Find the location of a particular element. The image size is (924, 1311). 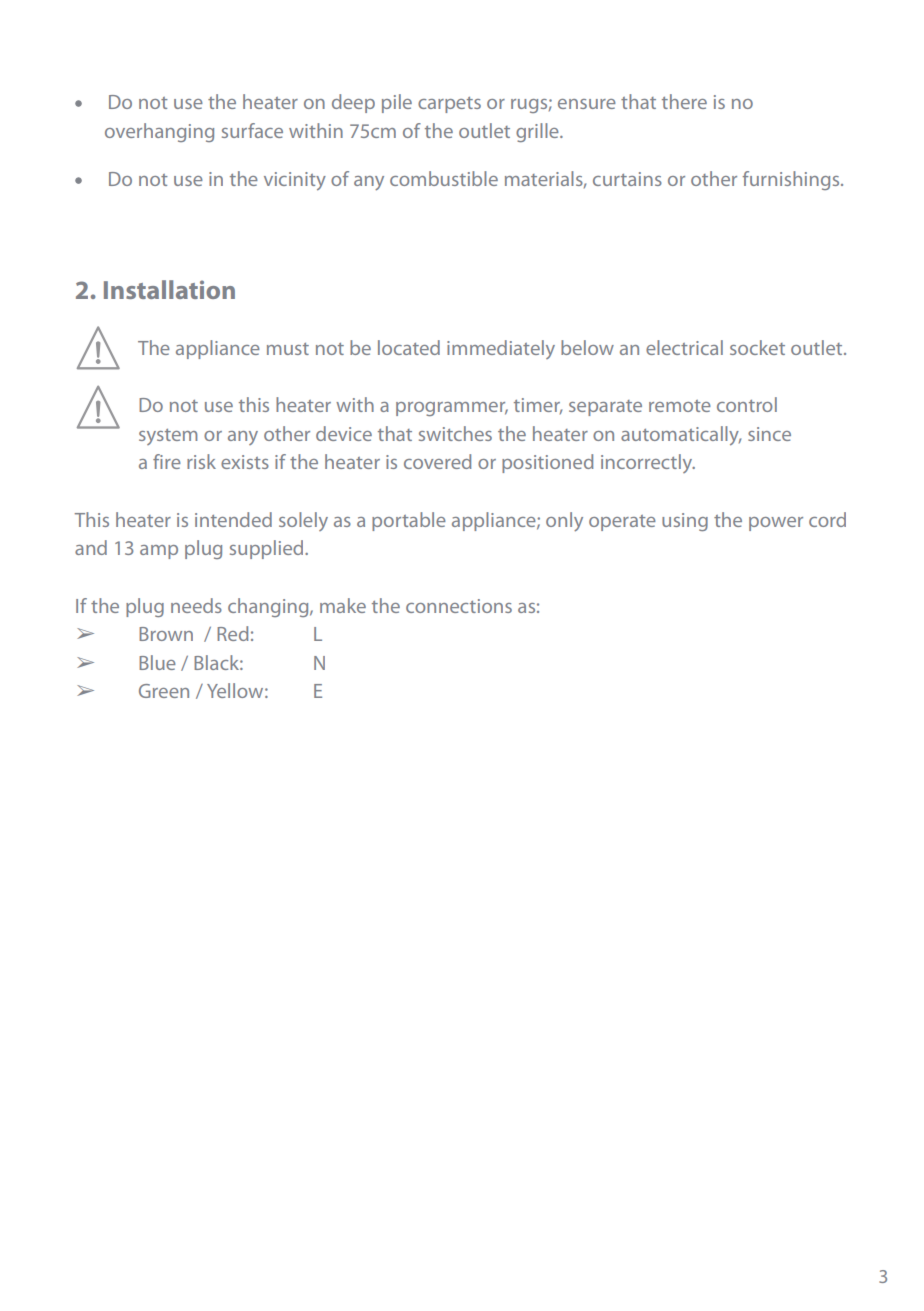

overhanging is located at coordinates (159, 132).
